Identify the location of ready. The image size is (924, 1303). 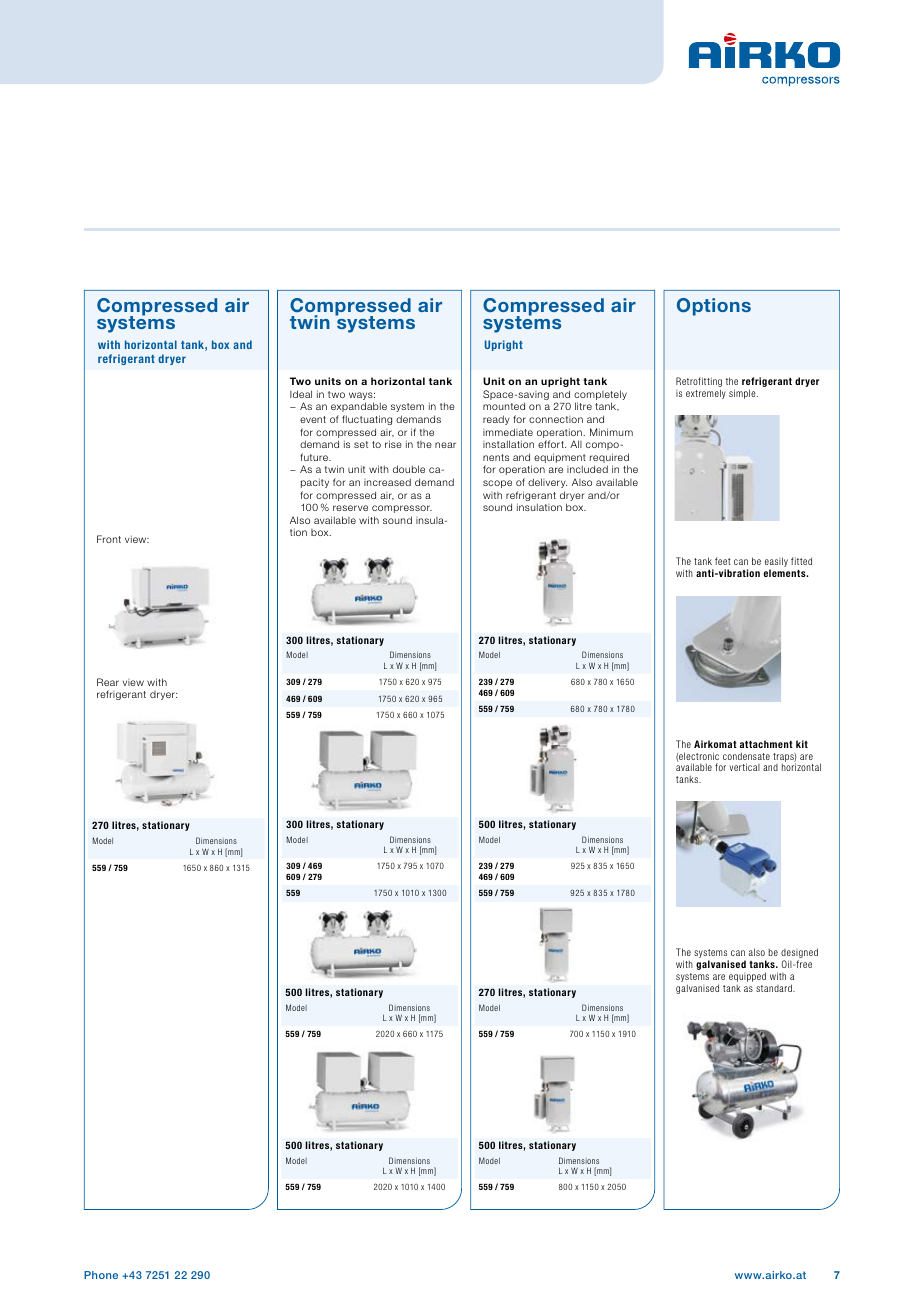
(496, 420).
